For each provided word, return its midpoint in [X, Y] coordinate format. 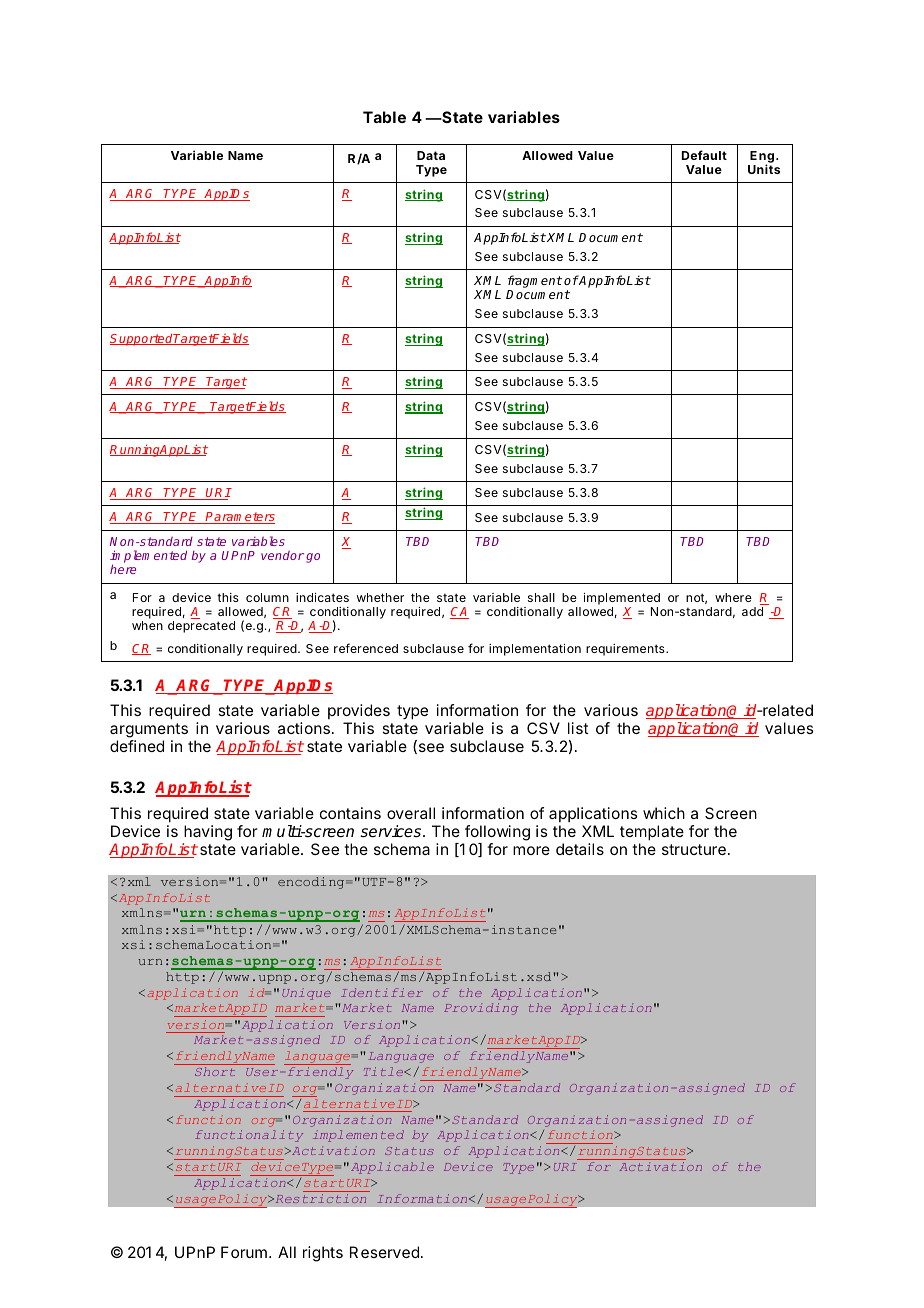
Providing [481, 1009]
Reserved [384, 1252]
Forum [244, 1252]
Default [704, 155]
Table [384, 117]
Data [431, 155]
